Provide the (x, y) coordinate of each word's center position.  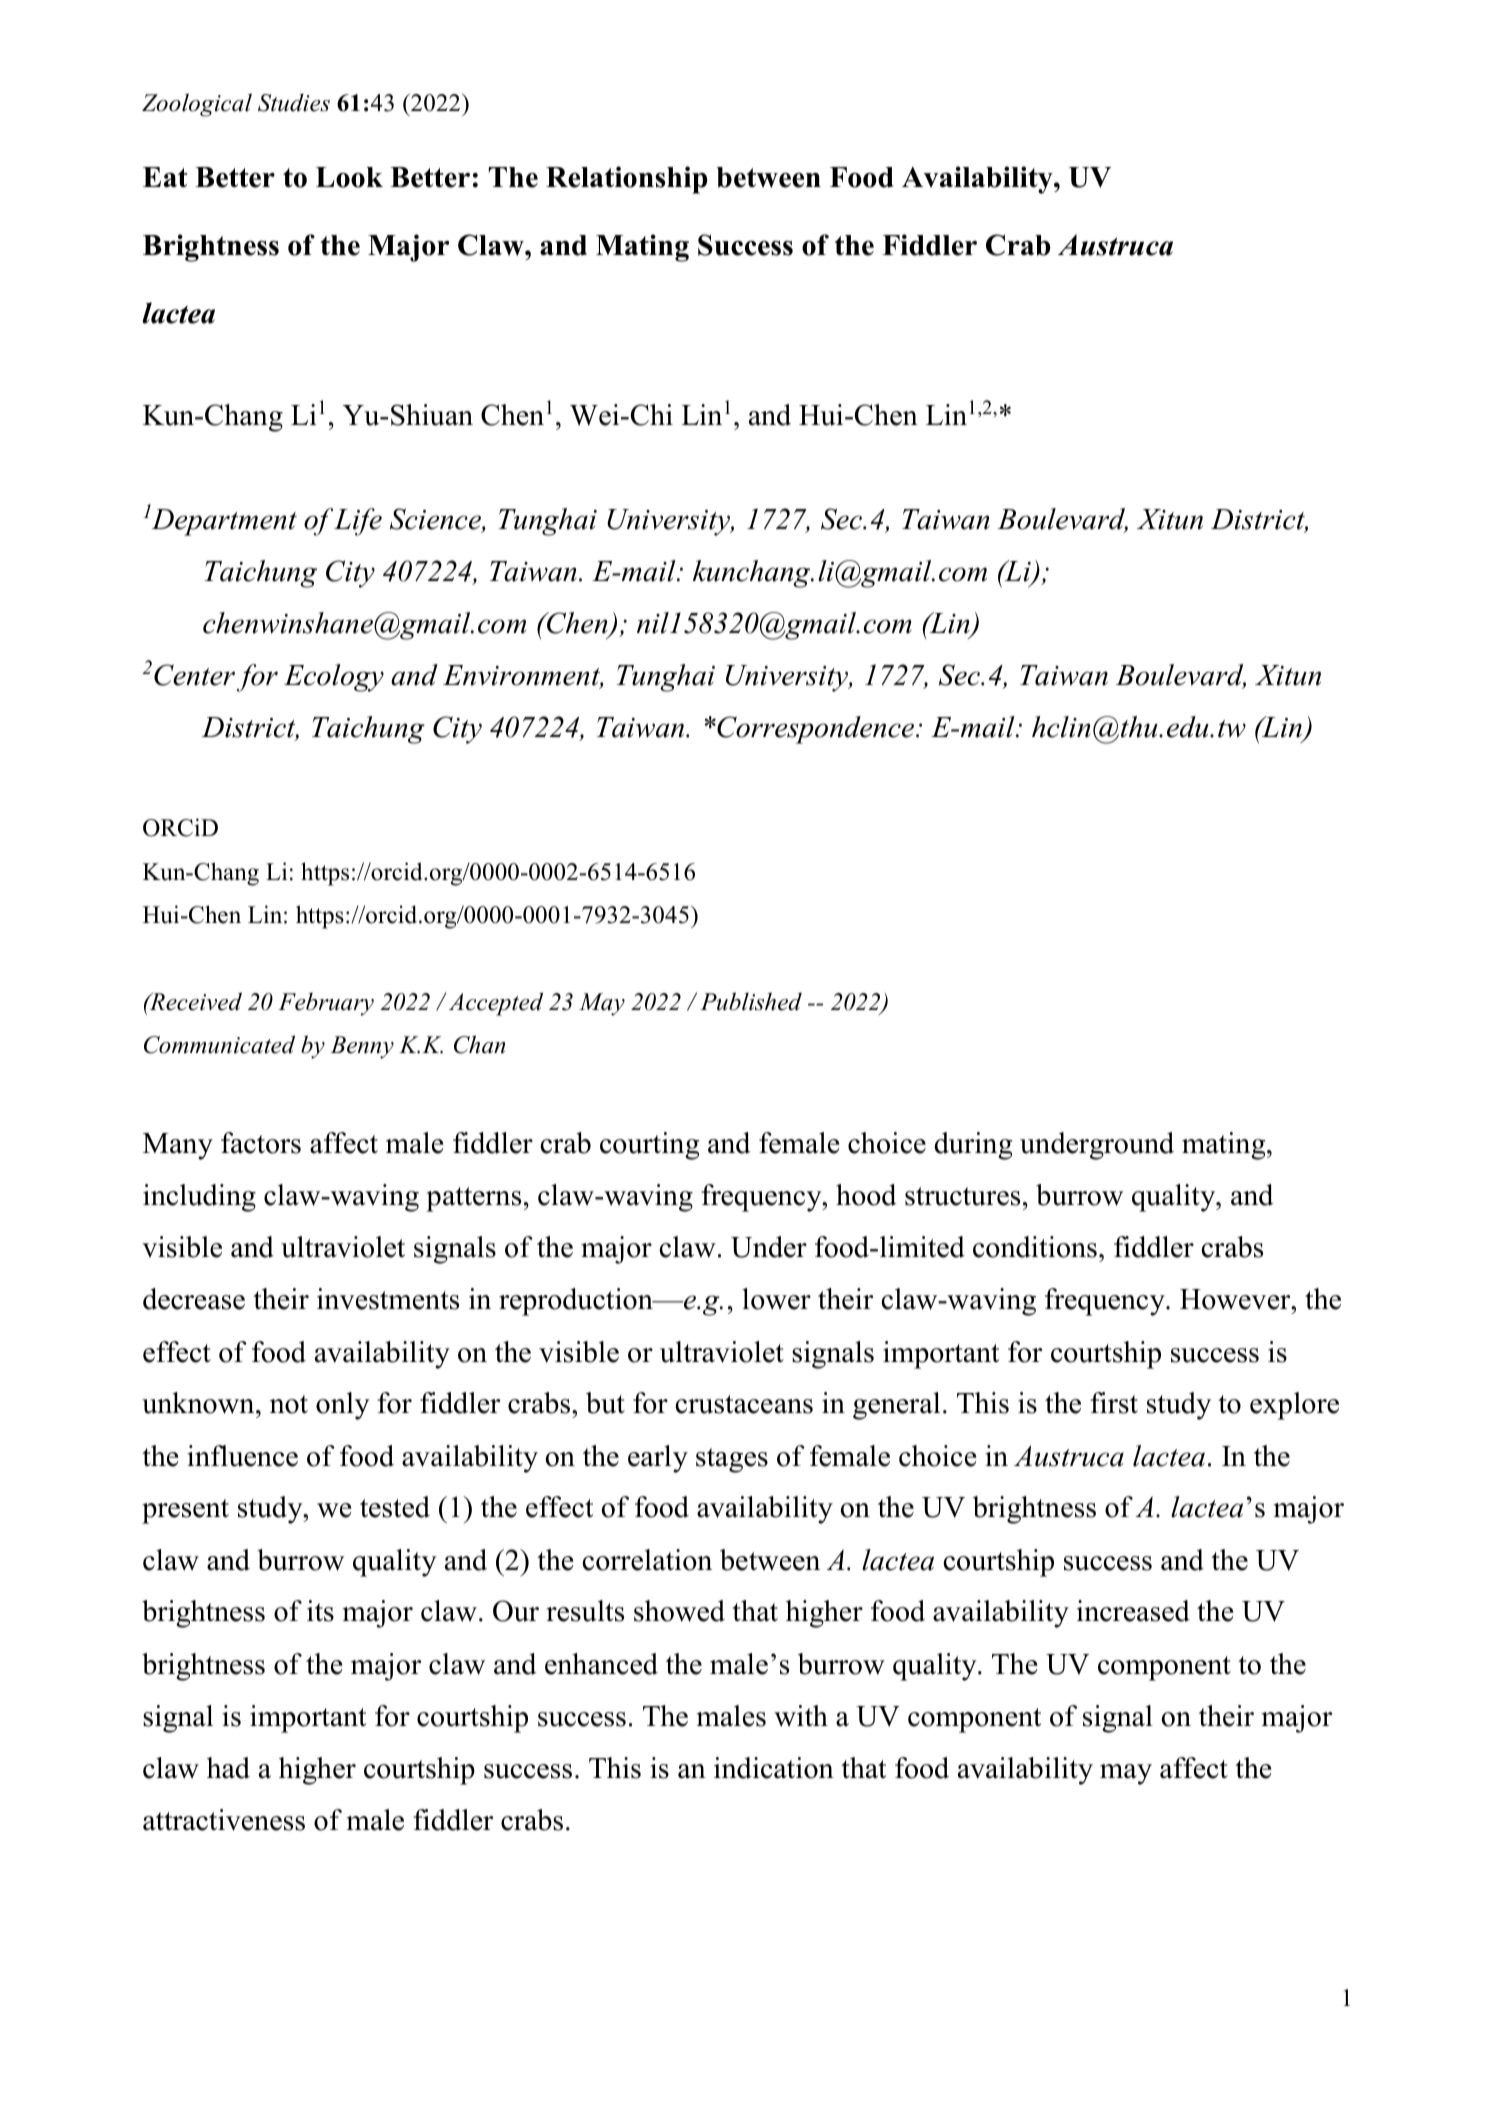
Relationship (626, 180)
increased (1133, 1611)
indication (774, 1768)
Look (349, 177)
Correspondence (814, 730)
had (228, 1768)
